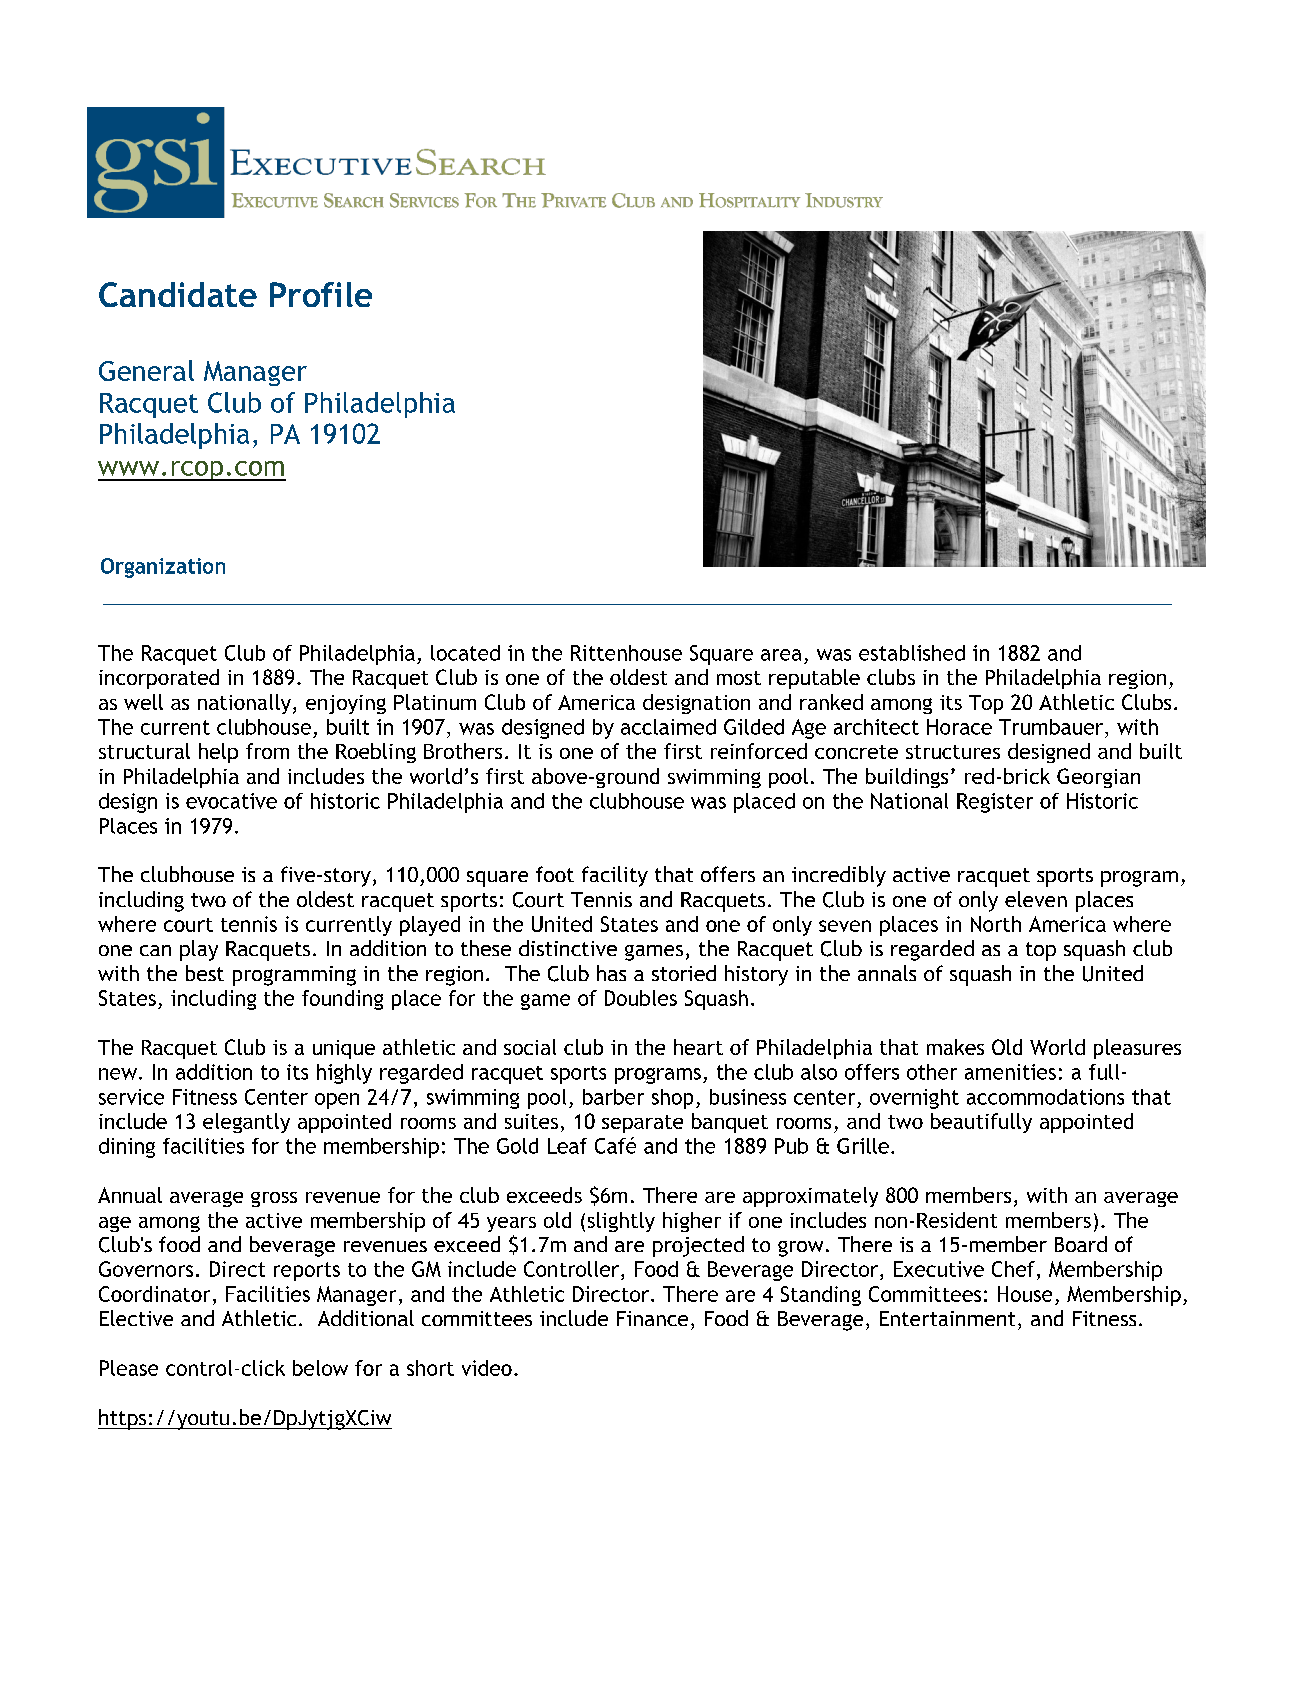 This screenshot has height=1682, width=1300. I want to click on Candidate, so click(178, 294).
